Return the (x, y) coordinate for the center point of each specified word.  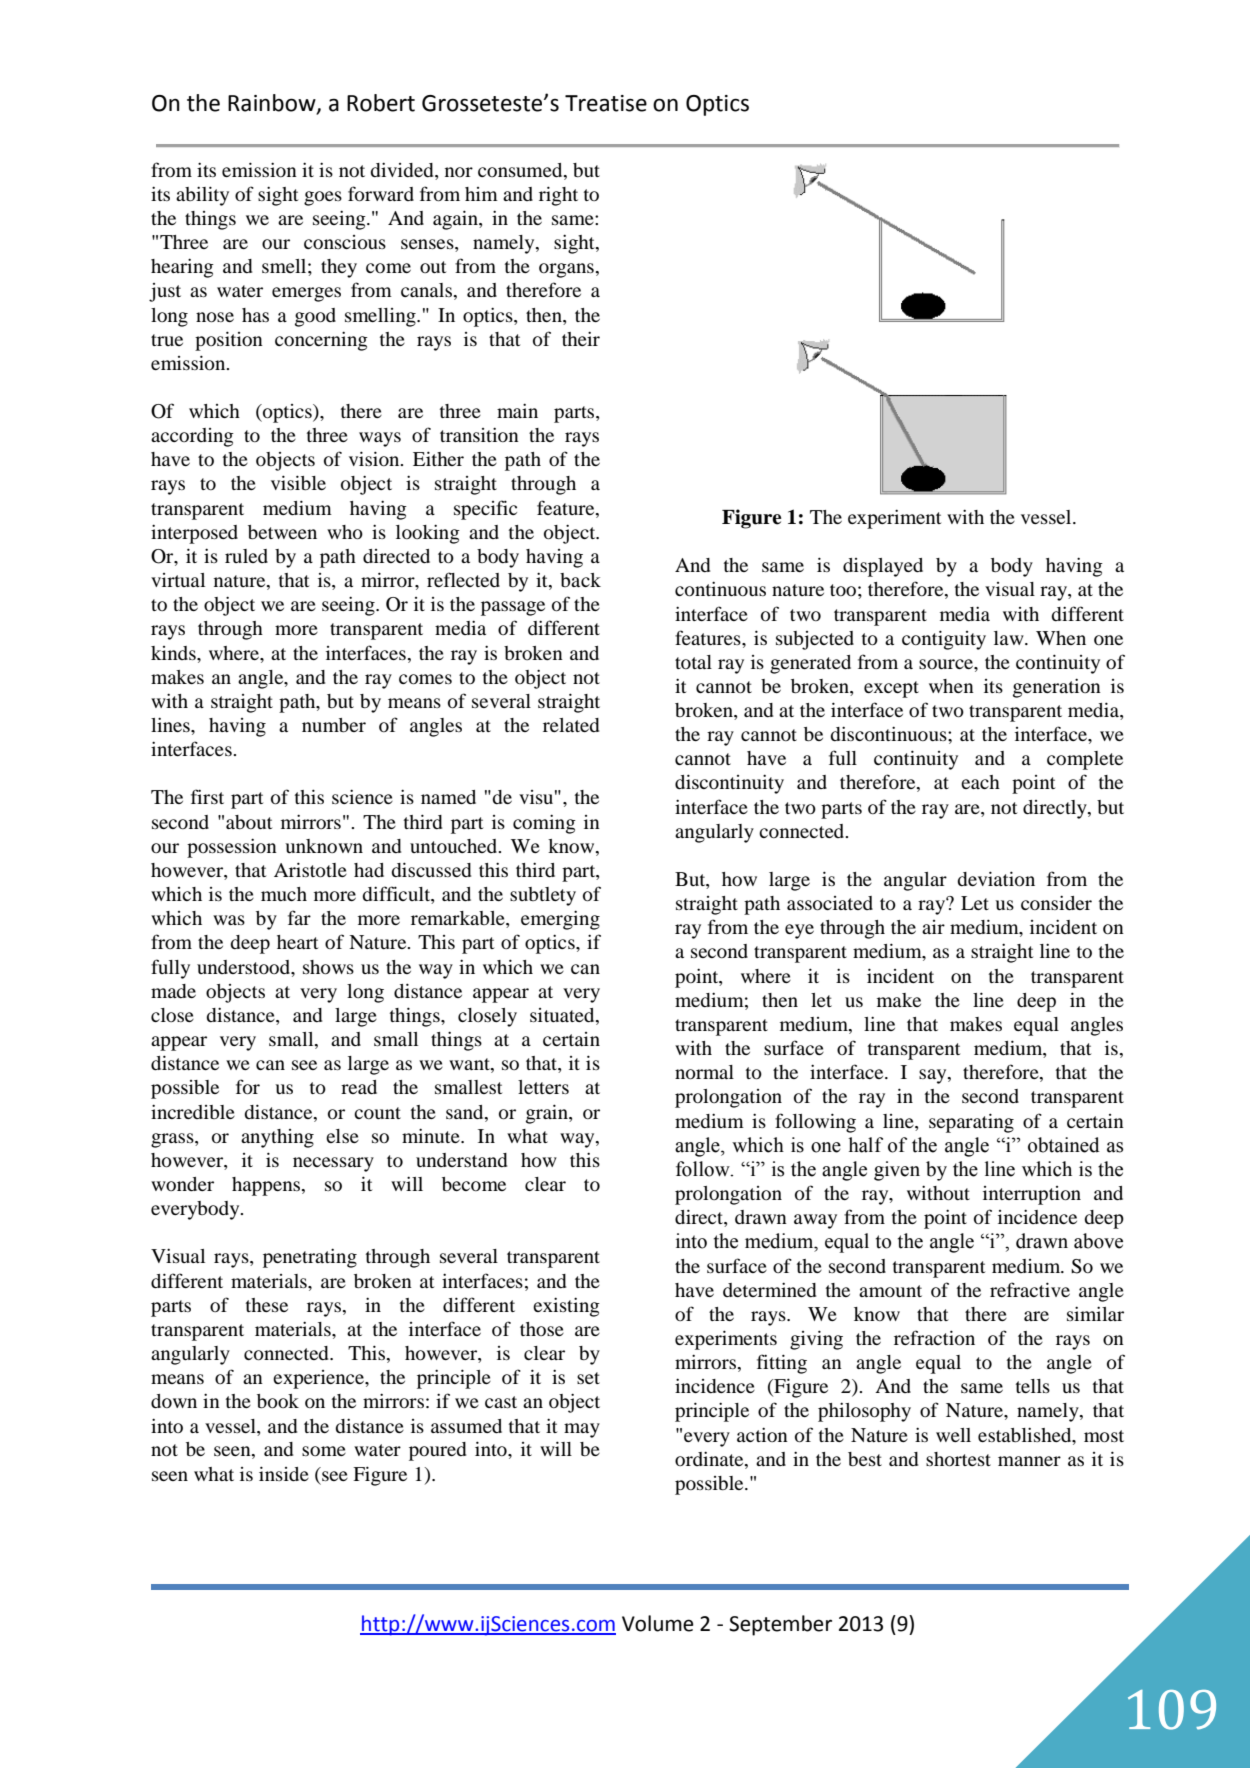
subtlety (543, 896)
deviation (996, 879)
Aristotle (310, 870)
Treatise (606, 103)
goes (323, 198)
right (558, 196)
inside (284, 1473)
